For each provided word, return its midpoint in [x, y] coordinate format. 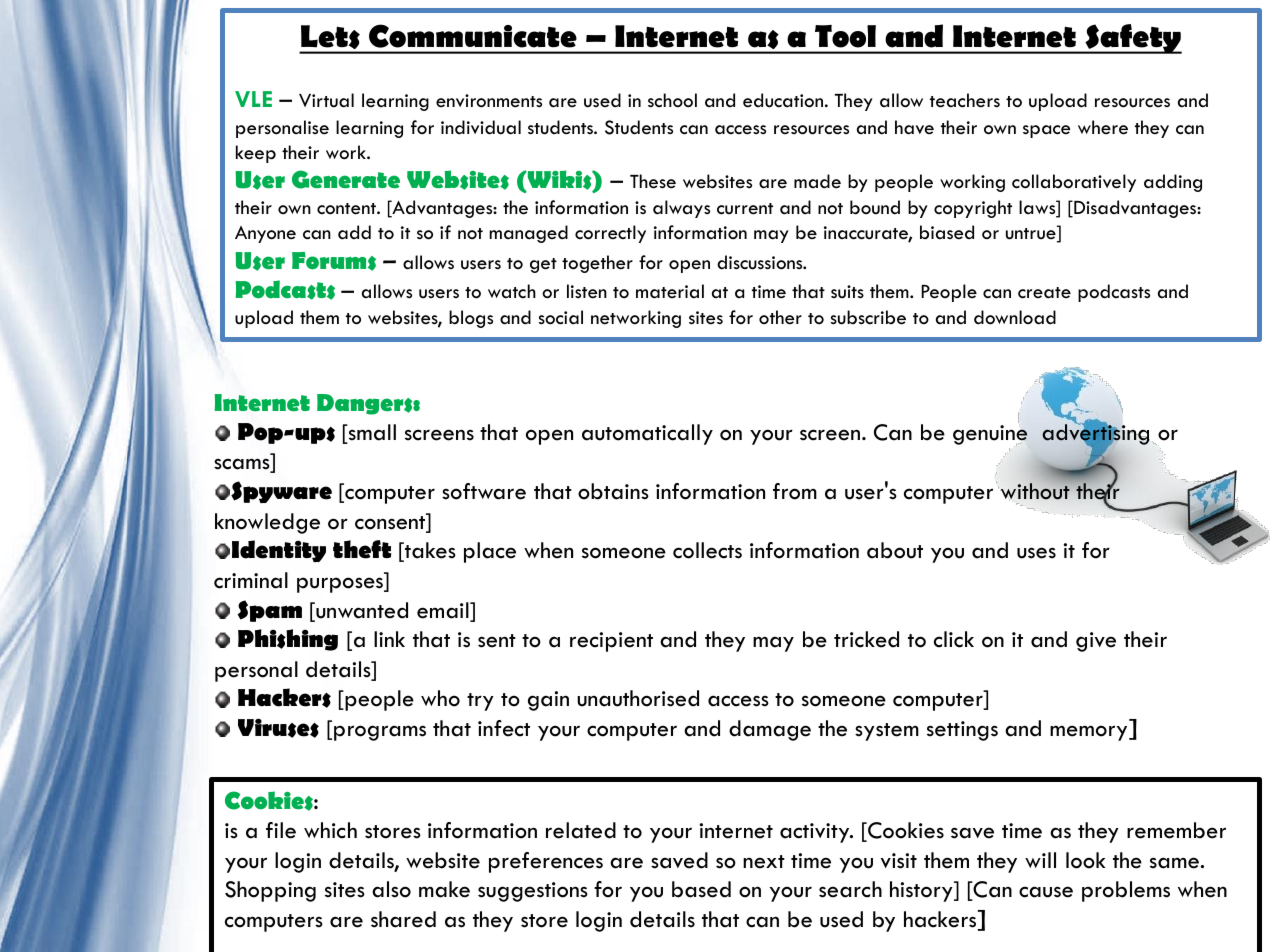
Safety [1132, 39]
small [371, 433]
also [391, 889]
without [1036, 490]
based [701, 889]
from [795, 491]
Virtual [326, 100]
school [672, 100]
